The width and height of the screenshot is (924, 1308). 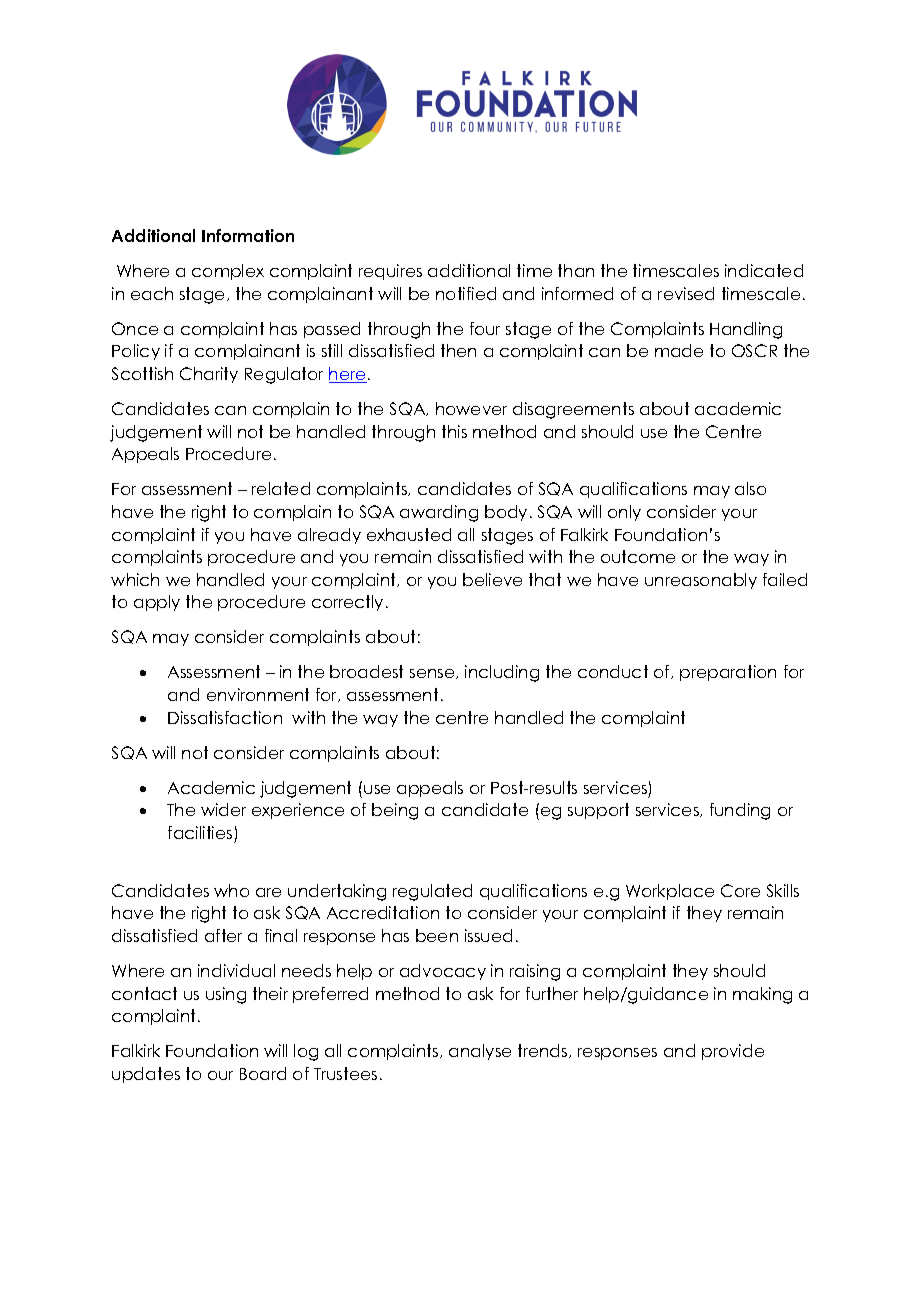 I want to click on funding, so click(x=740, y=811).
